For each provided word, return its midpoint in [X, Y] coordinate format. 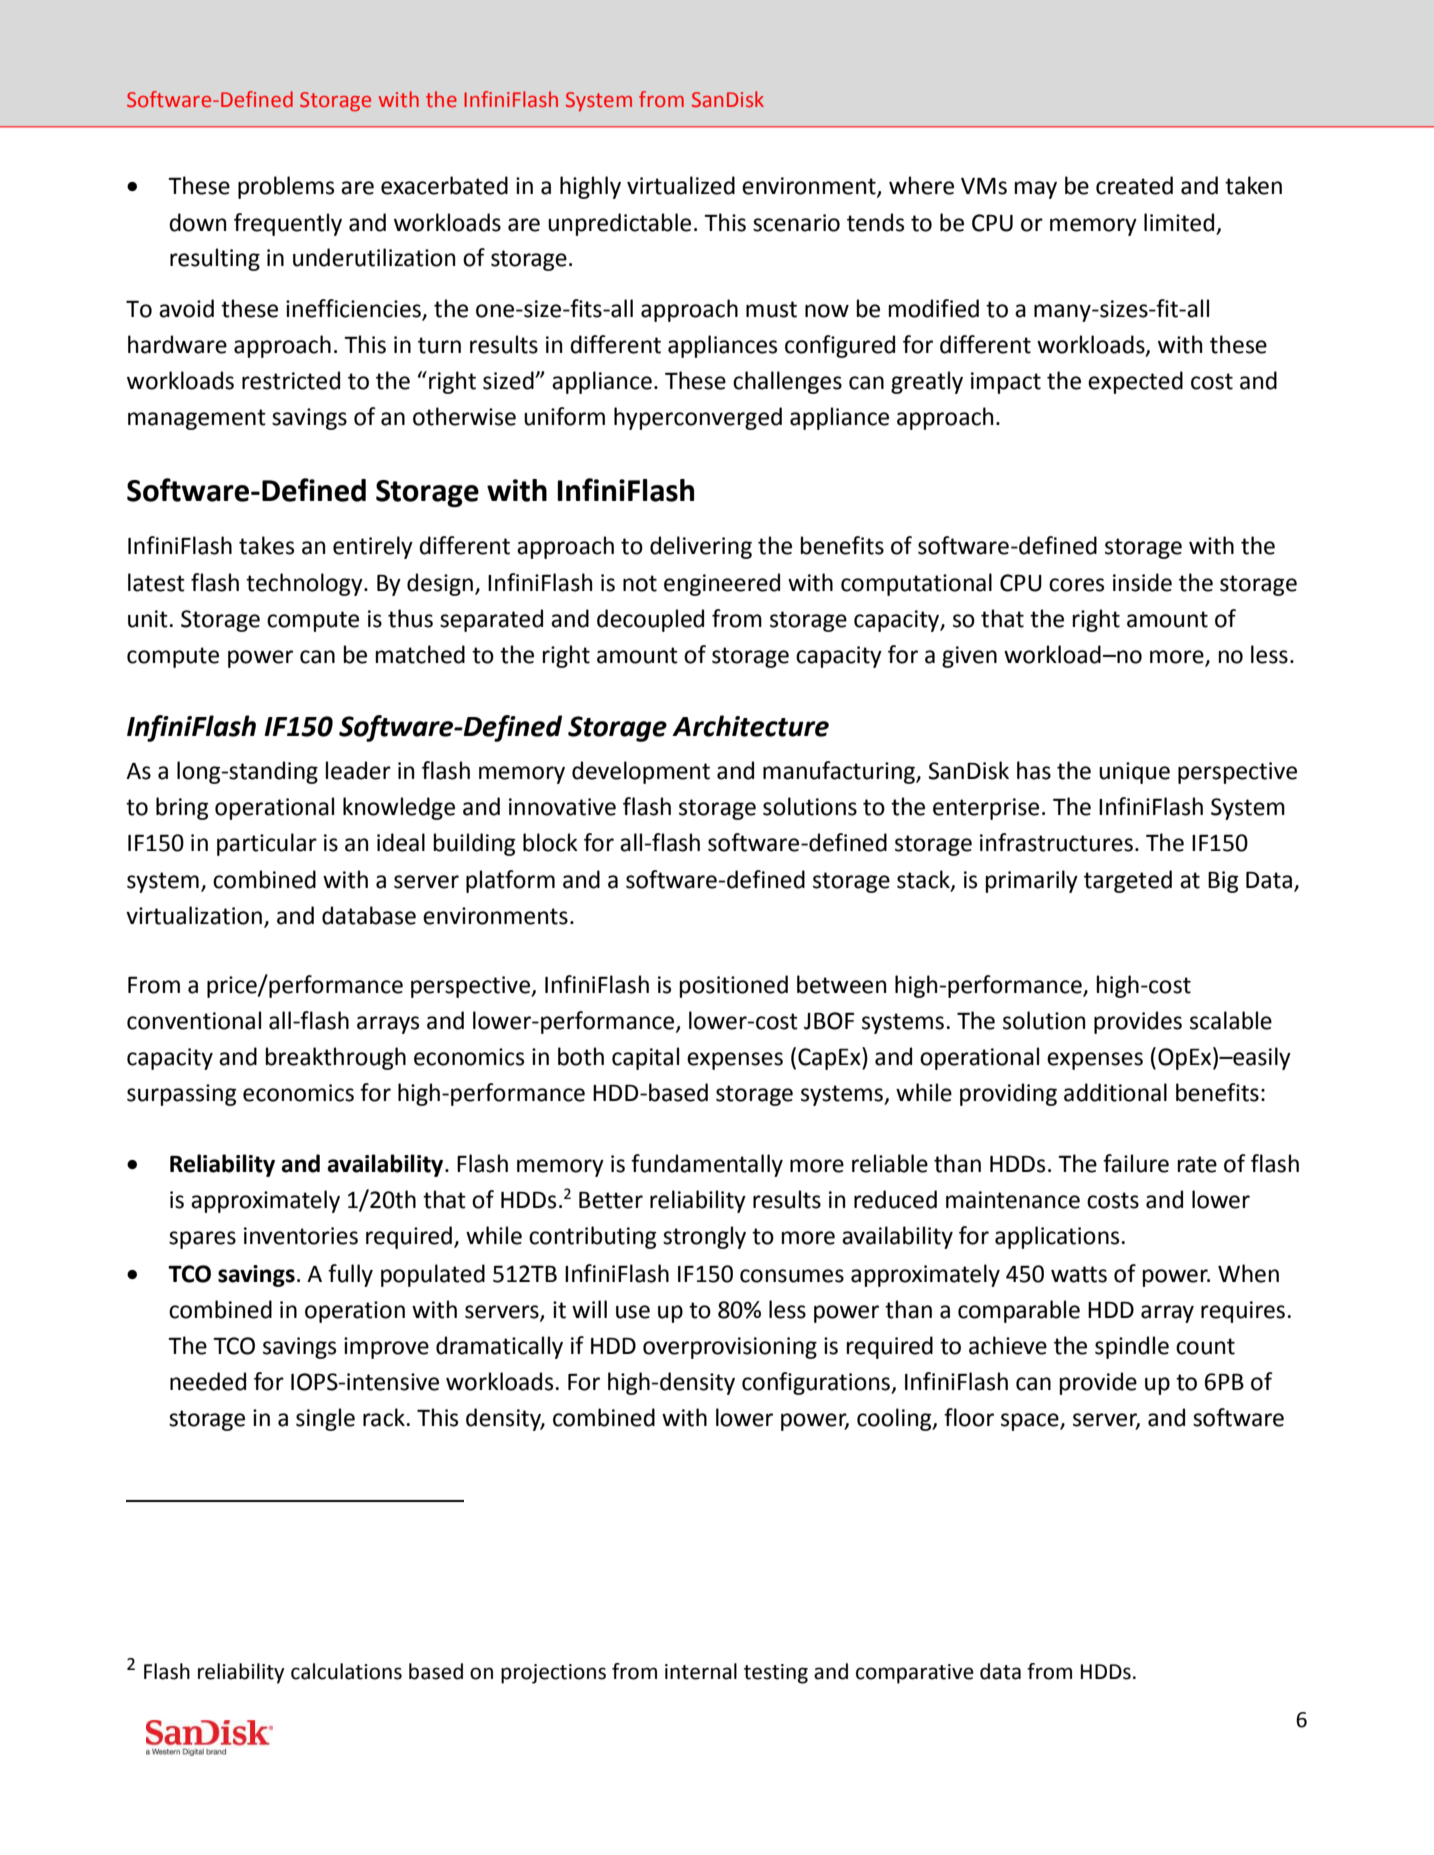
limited [1179, 222]
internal [701, 1671]
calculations [346, 1671]
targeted [1128, 881]
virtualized [681, 185]
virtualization [194, 915]
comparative [915, 1674]
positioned [734, 986]
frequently [288, 224]
